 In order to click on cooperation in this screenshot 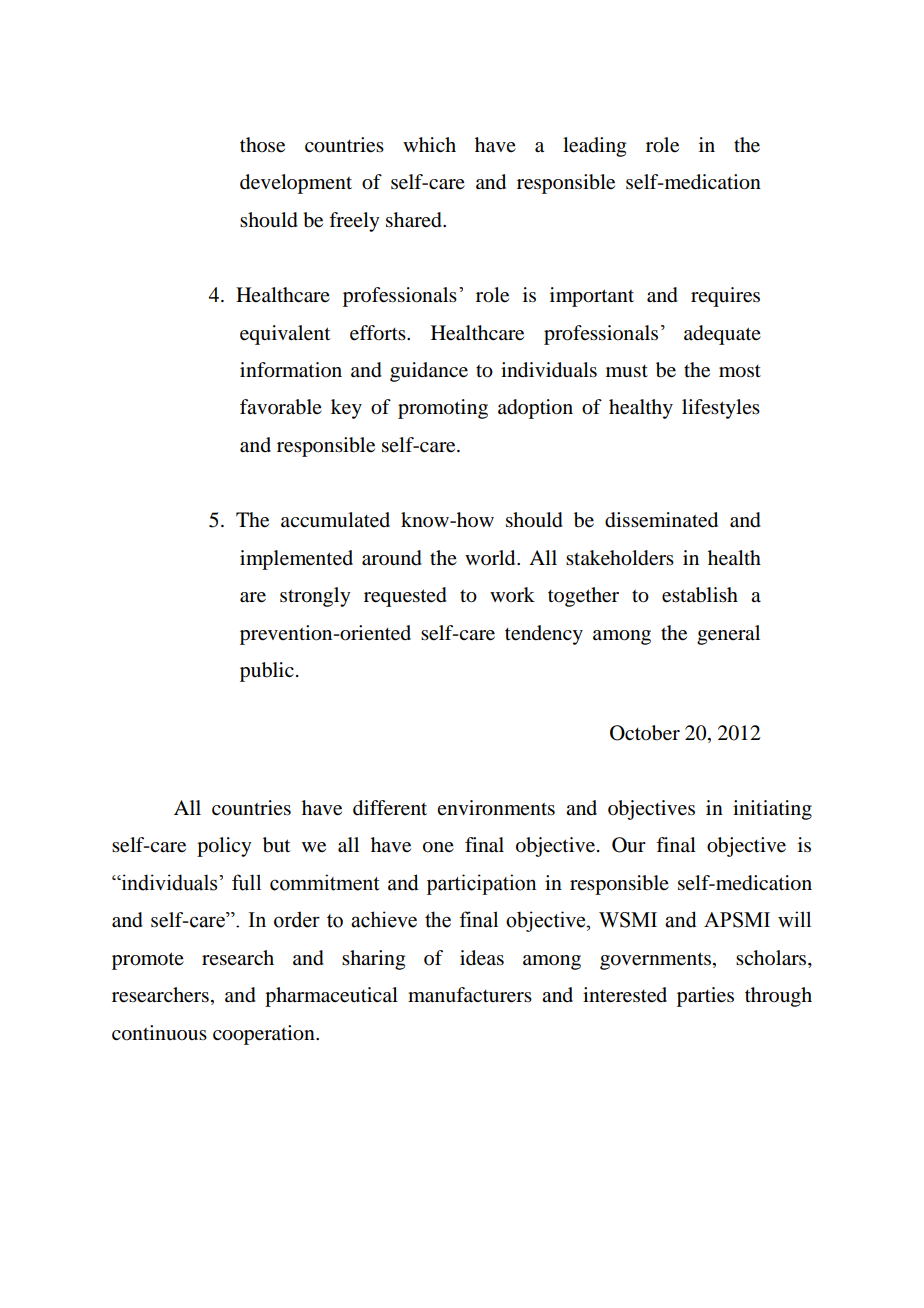, I will do `click(265, 1035)`.
